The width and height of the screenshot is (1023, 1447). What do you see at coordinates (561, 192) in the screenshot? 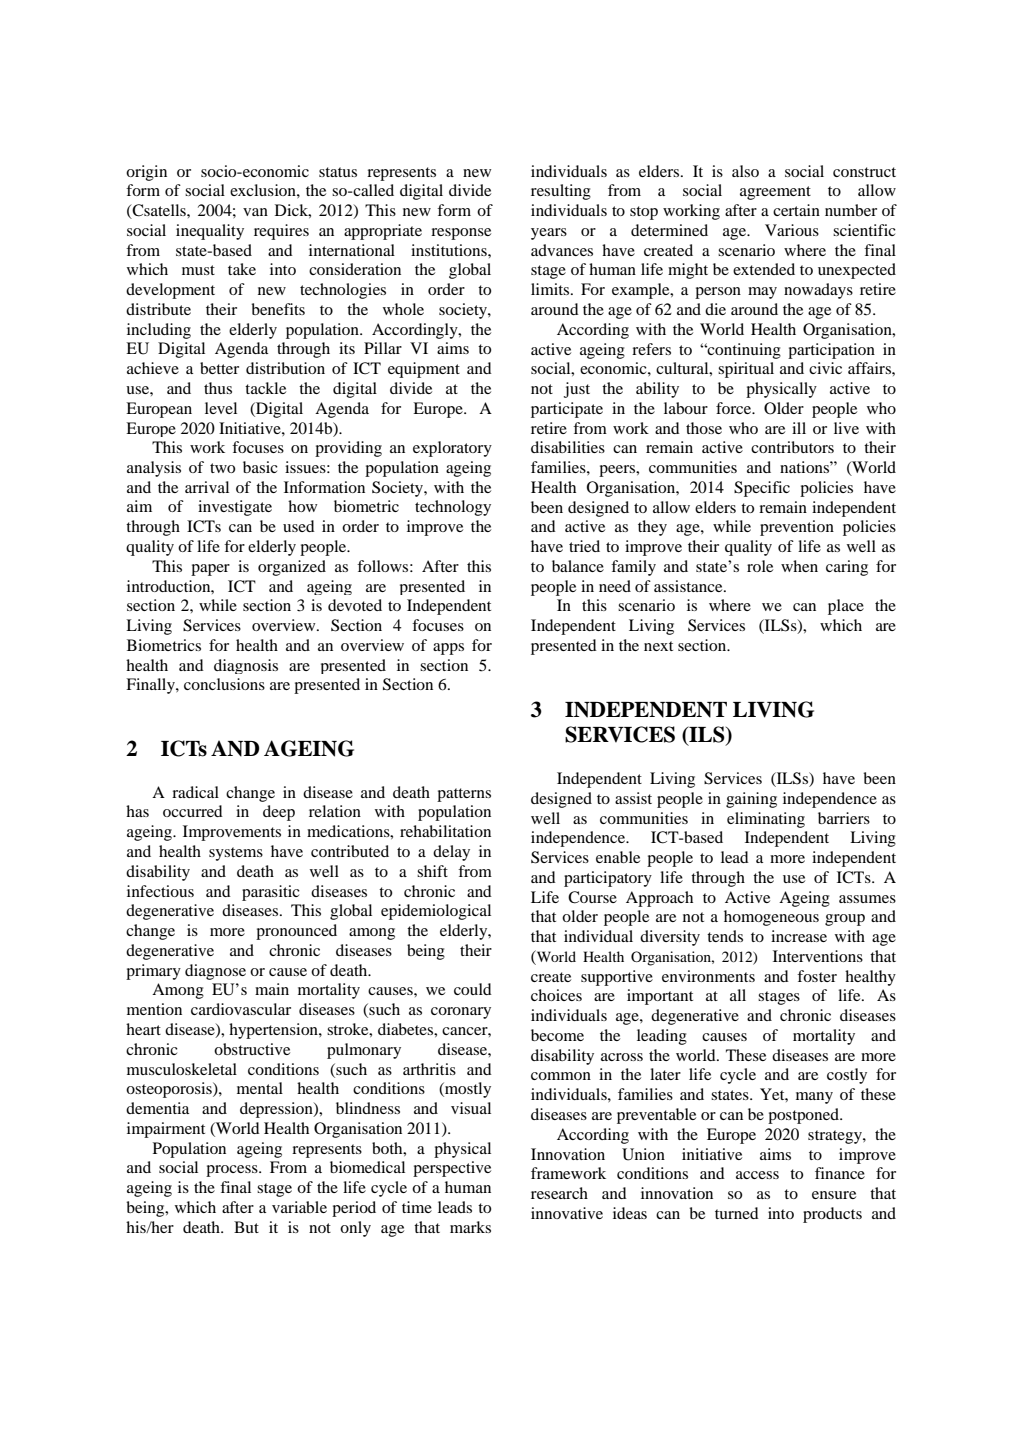
I see `resulting` at bounding box center [561, 192].
